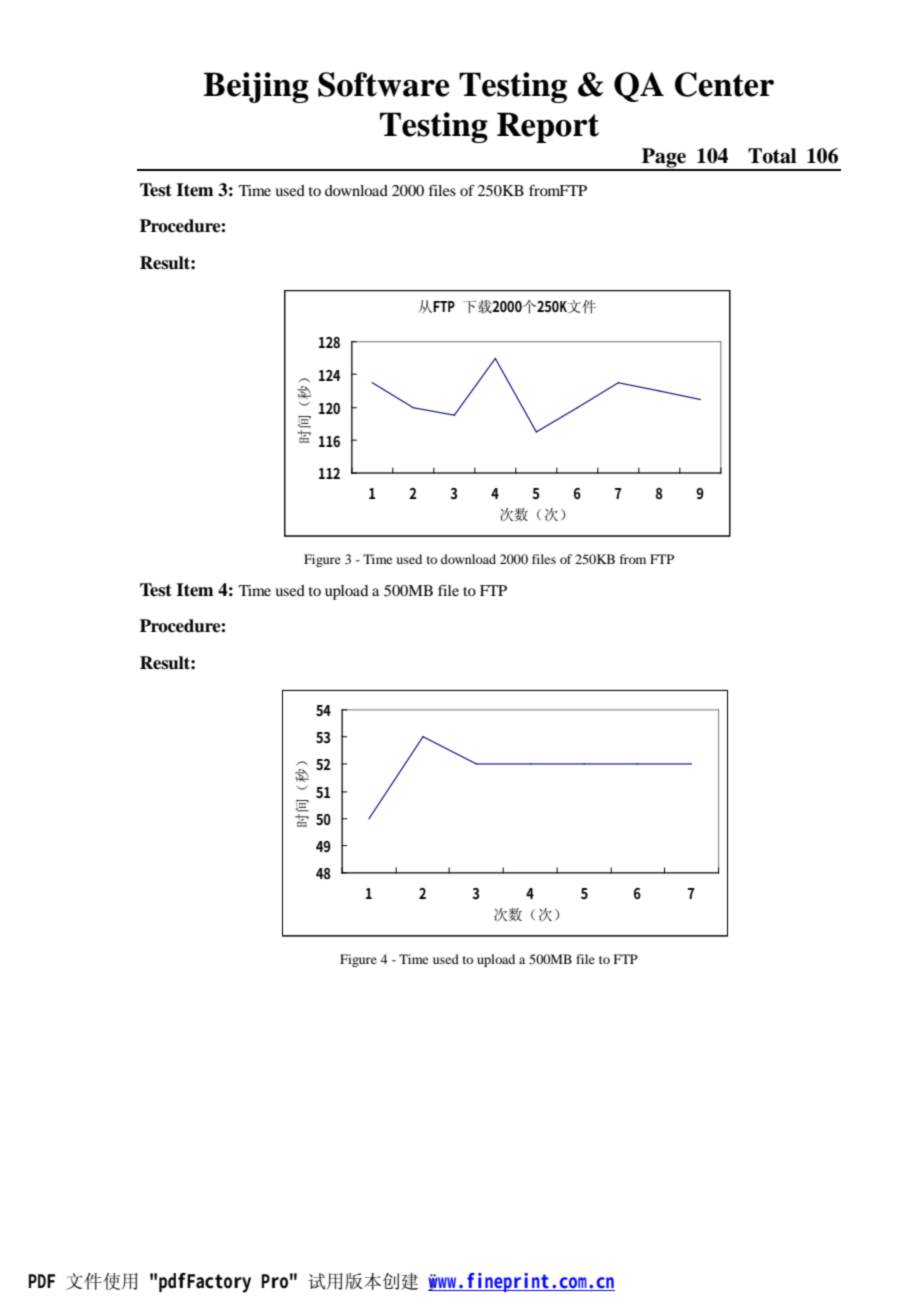 The width and height of the screenshot is (924, 1307). What do you see at coordinates (383, 84) in the screenshot?
I see `Software` at bounding box center [383, 84].
